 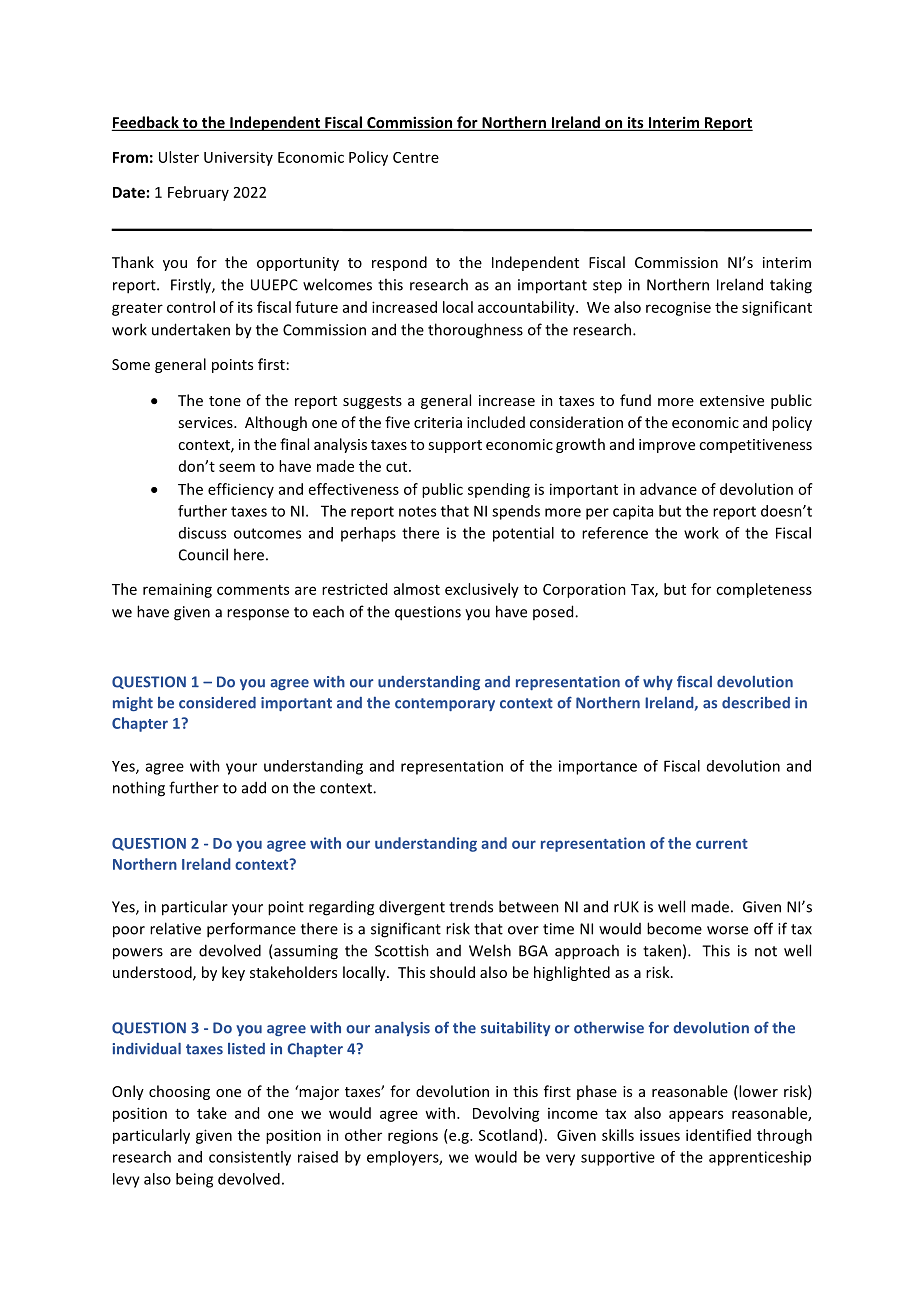 What do you see at coordinates (203, 554) in the image?
I see `Council` at bounding box center [203, 554].
